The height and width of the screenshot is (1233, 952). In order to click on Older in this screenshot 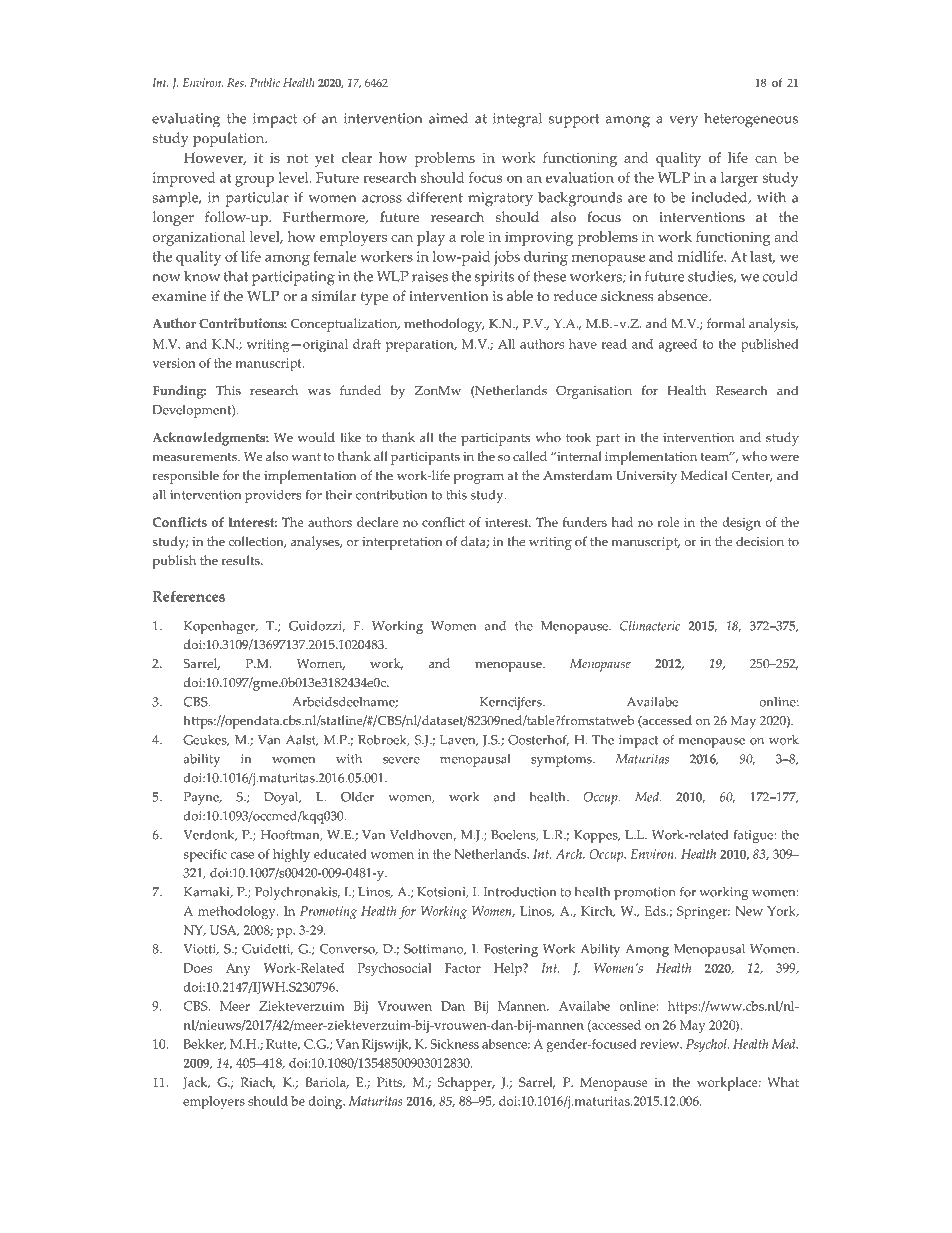, I will do `click(357, 797)`.
